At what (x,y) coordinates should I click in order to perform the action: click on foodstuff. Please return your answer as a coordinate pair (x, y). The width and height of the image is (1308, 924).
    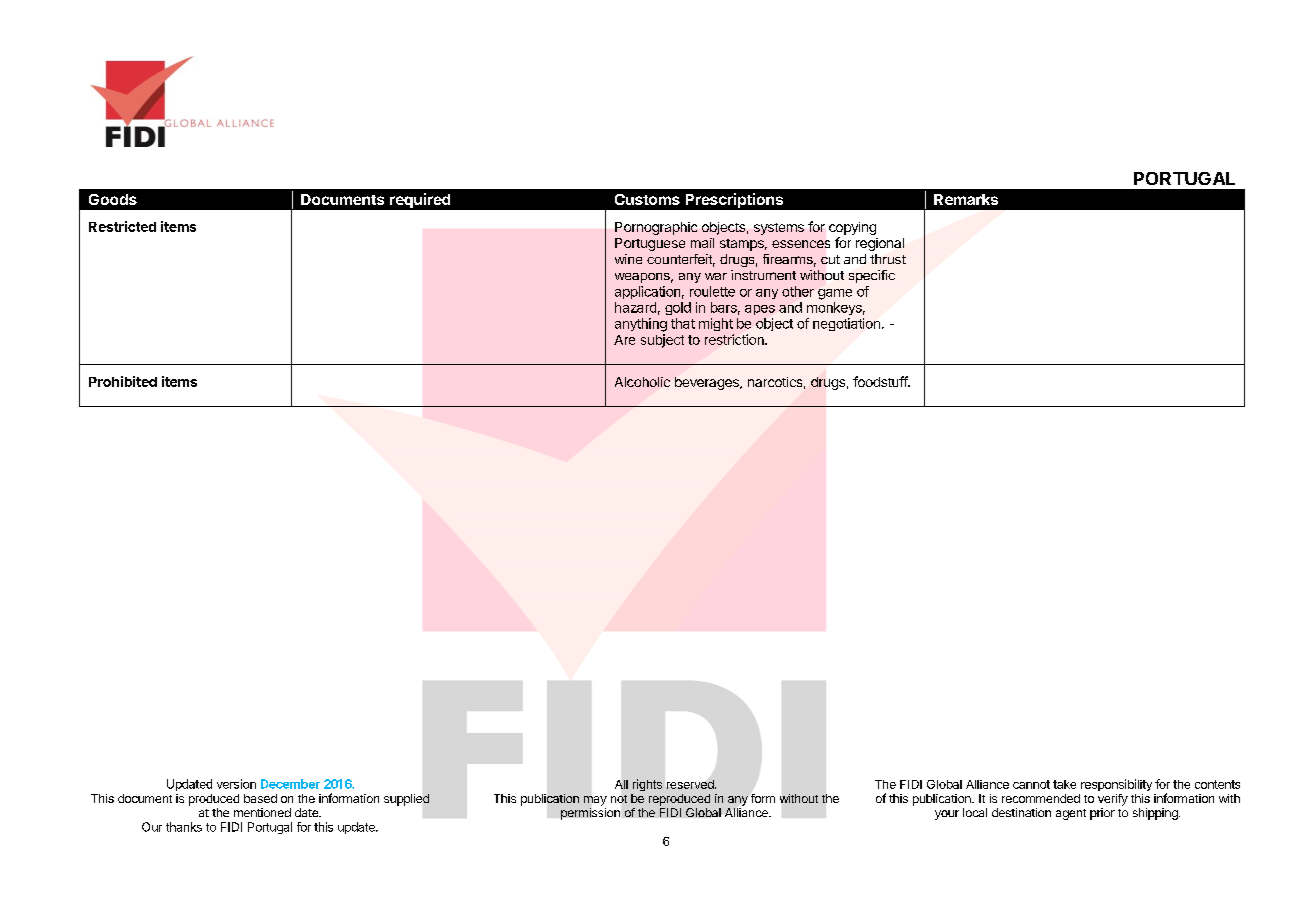
    Looking at the image, I should click on (881, 381).
